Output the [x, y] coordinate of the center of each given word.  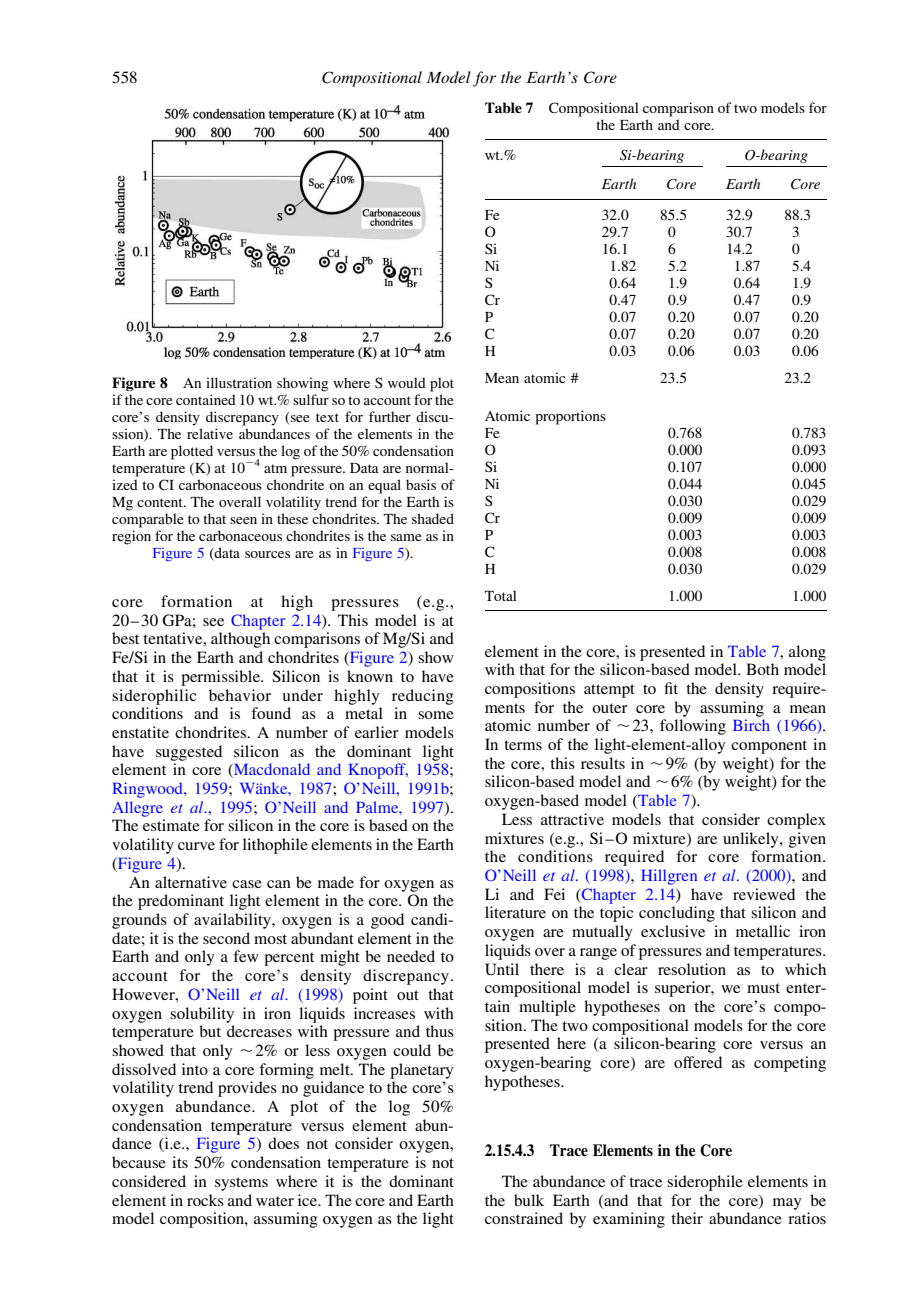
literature [515, 912]
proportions [570, 417]
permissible [221, 678]
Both [762, 669]
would [407, 382]
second [226, 938]
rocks [205, 1200]
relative [210, 433]
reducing [423, 697]
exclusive [673, 931]
